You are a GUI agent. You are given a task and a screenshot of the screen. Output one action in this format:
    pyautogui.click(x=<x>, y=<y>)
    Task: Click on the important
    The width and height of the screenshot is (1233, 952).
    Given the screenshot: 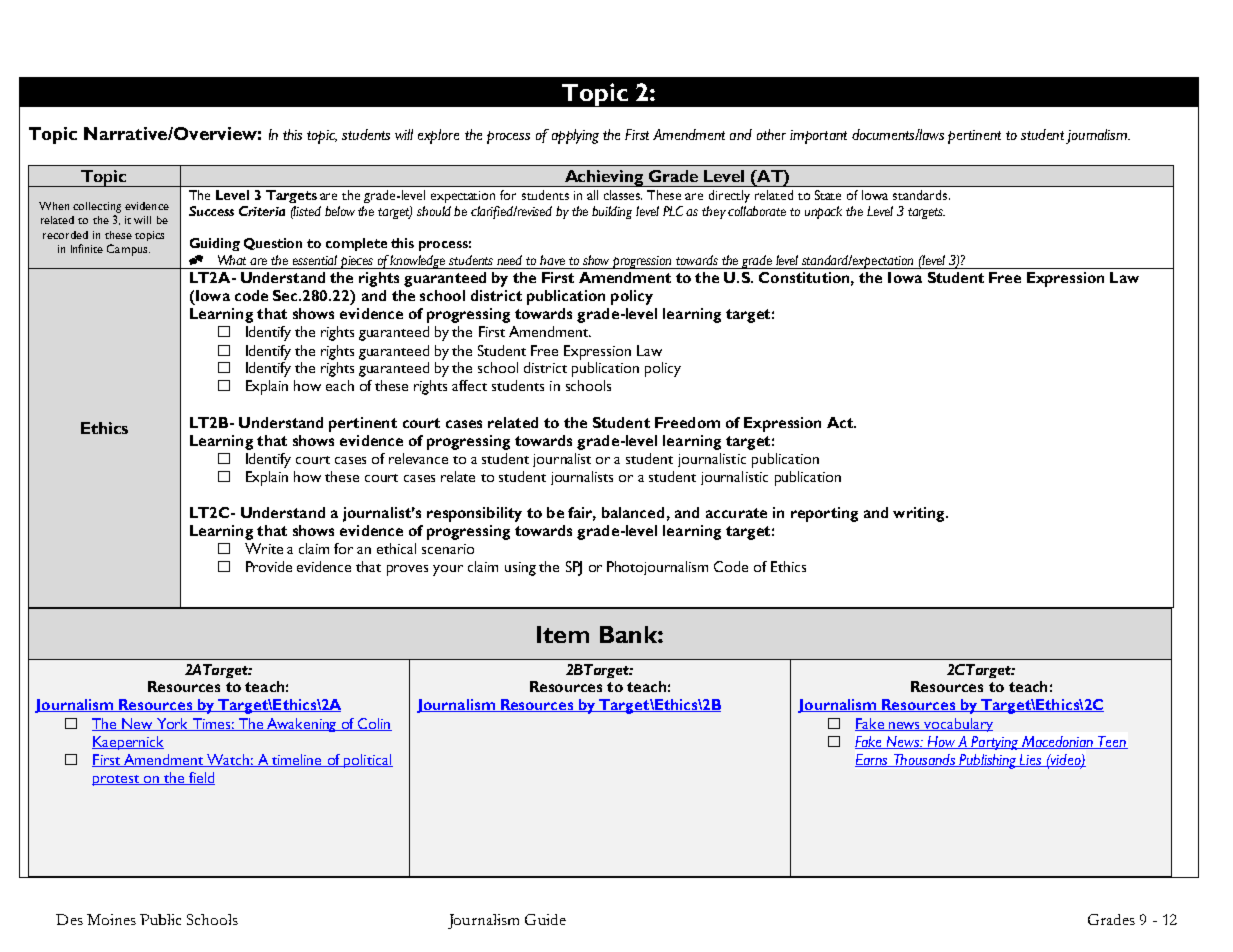 What is the action you would take?
    pyautogui.click(x=818, y=137)
